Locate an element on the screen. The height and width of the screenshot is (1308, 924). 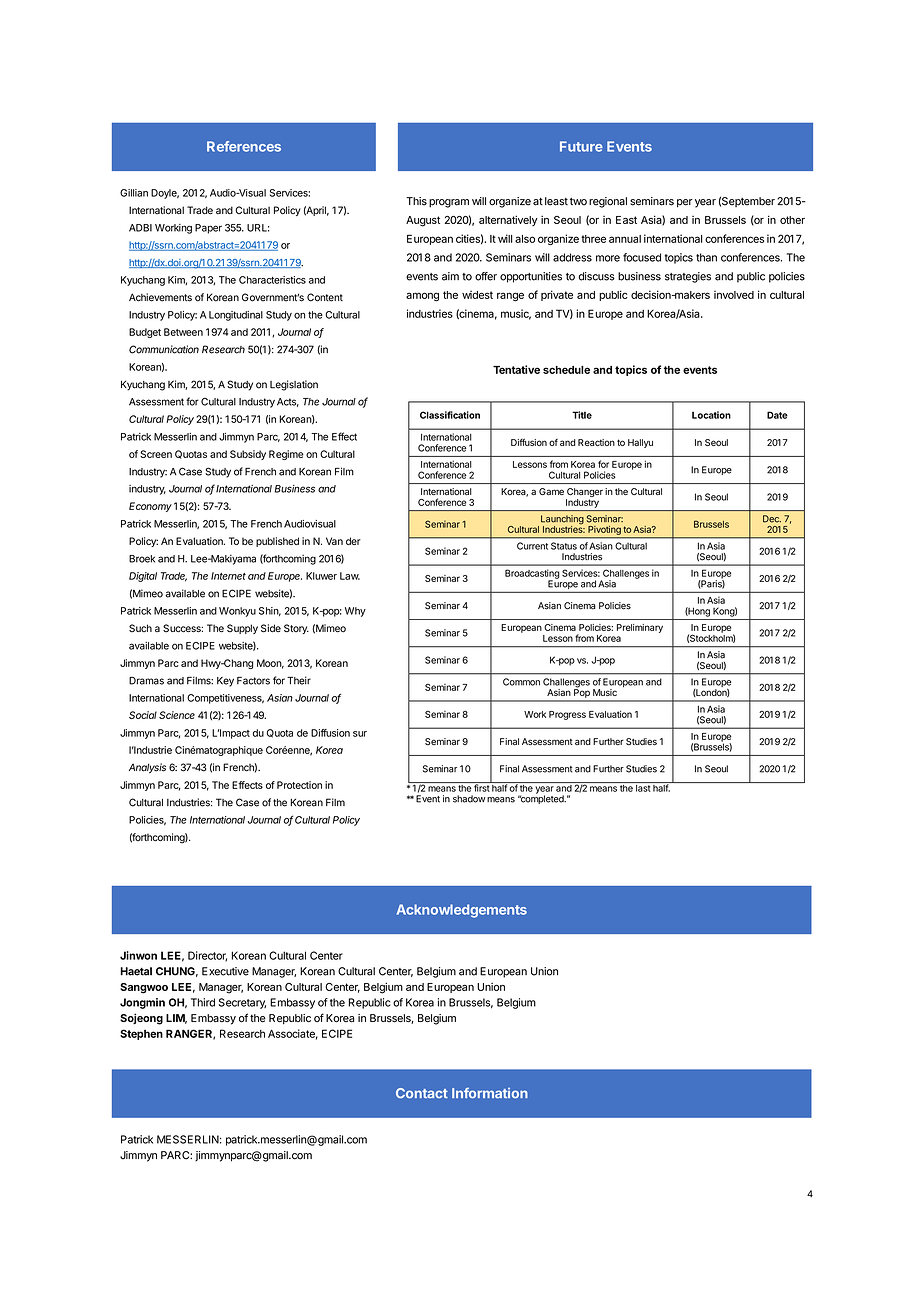
Information is located at coordinates (490, 1093).
